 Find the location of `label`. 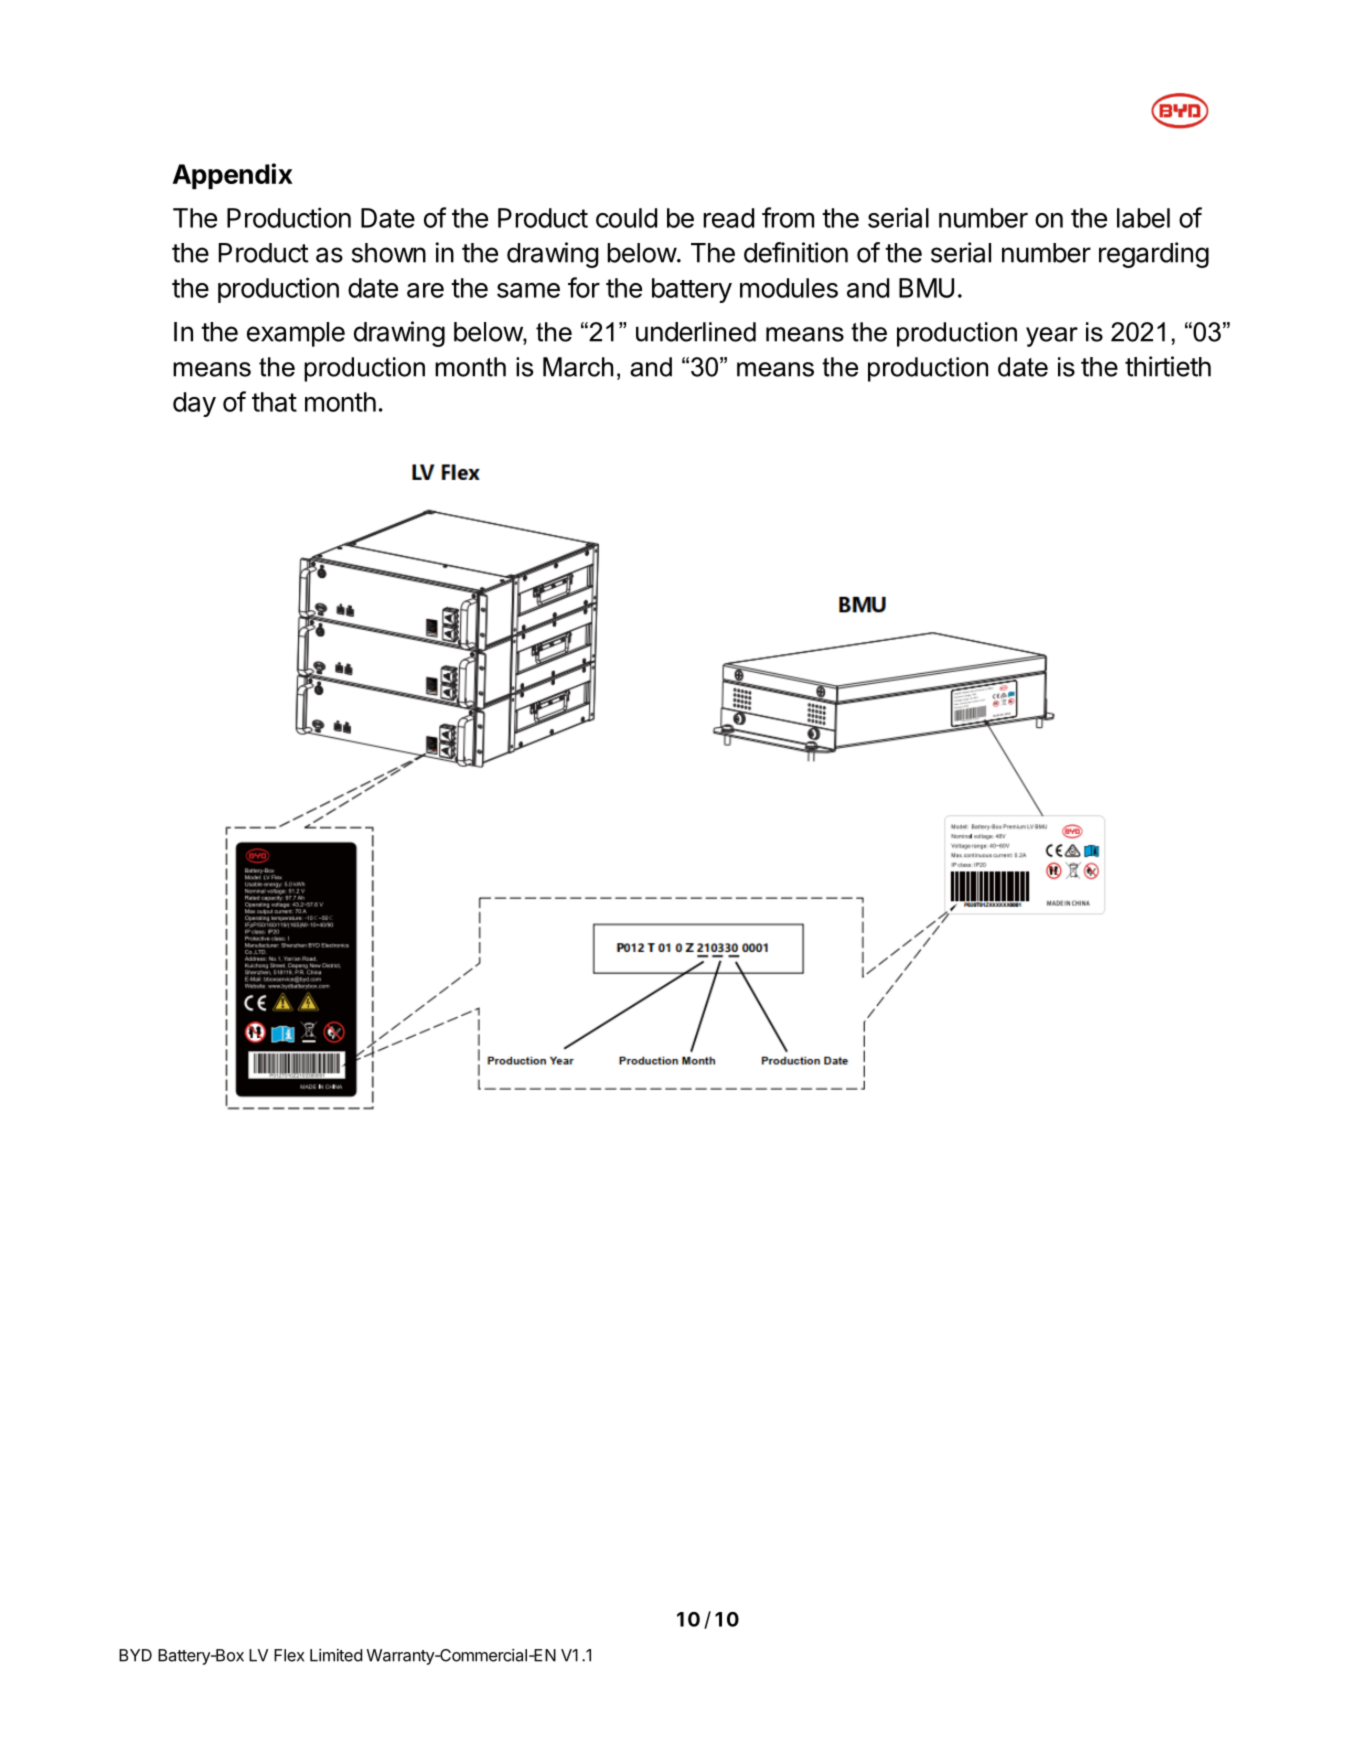

label is located at coordinates (1143, 218).
